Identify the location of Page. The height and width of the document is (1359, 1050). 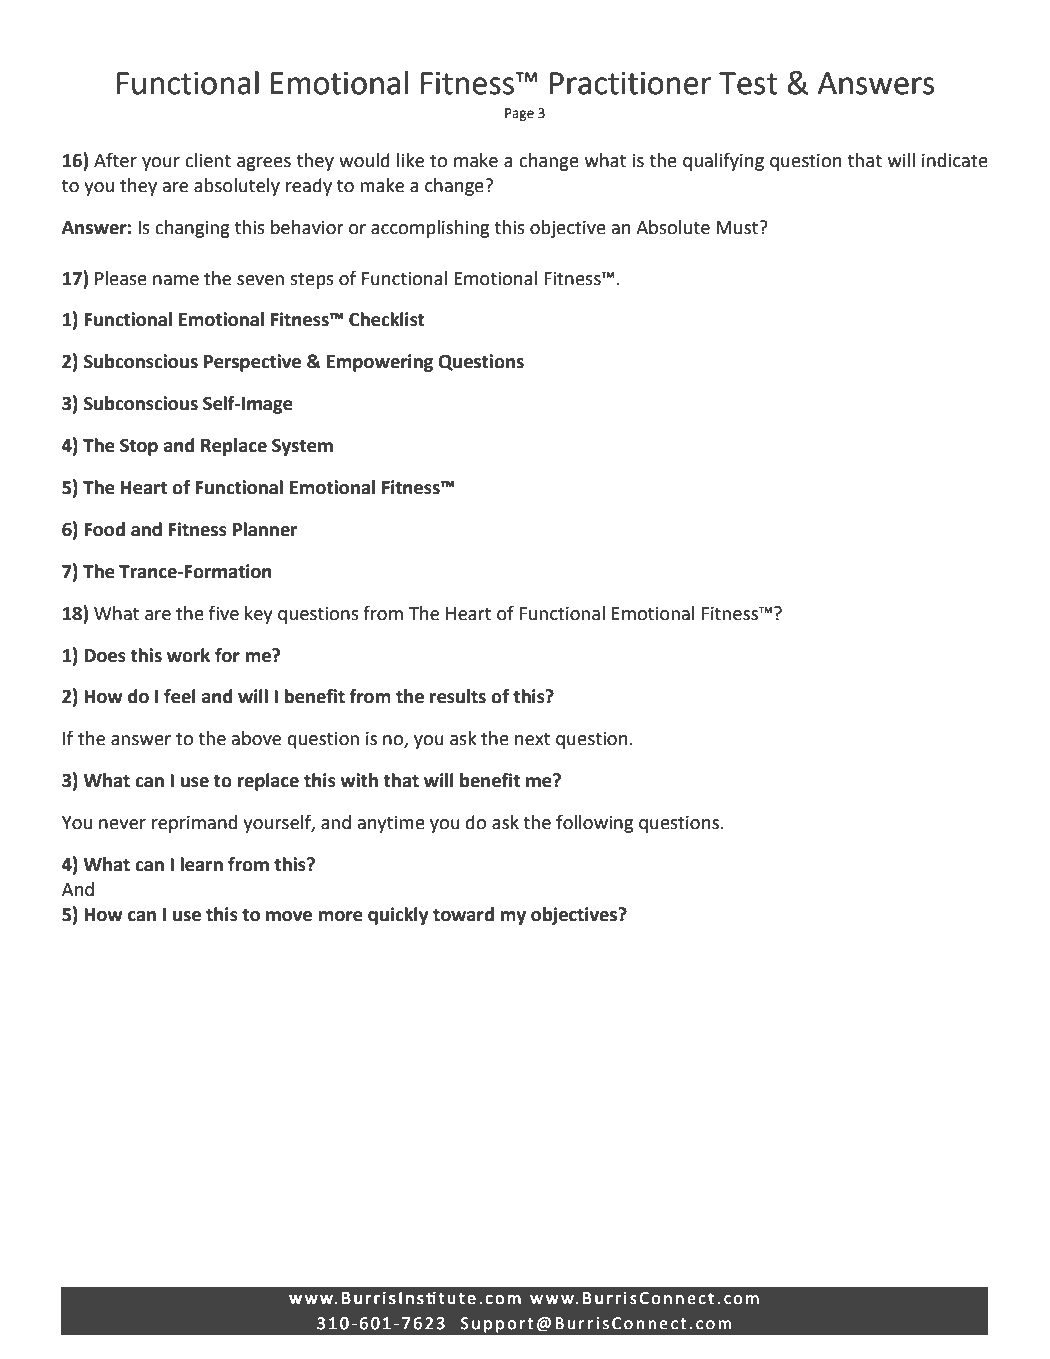
(519, 114).
